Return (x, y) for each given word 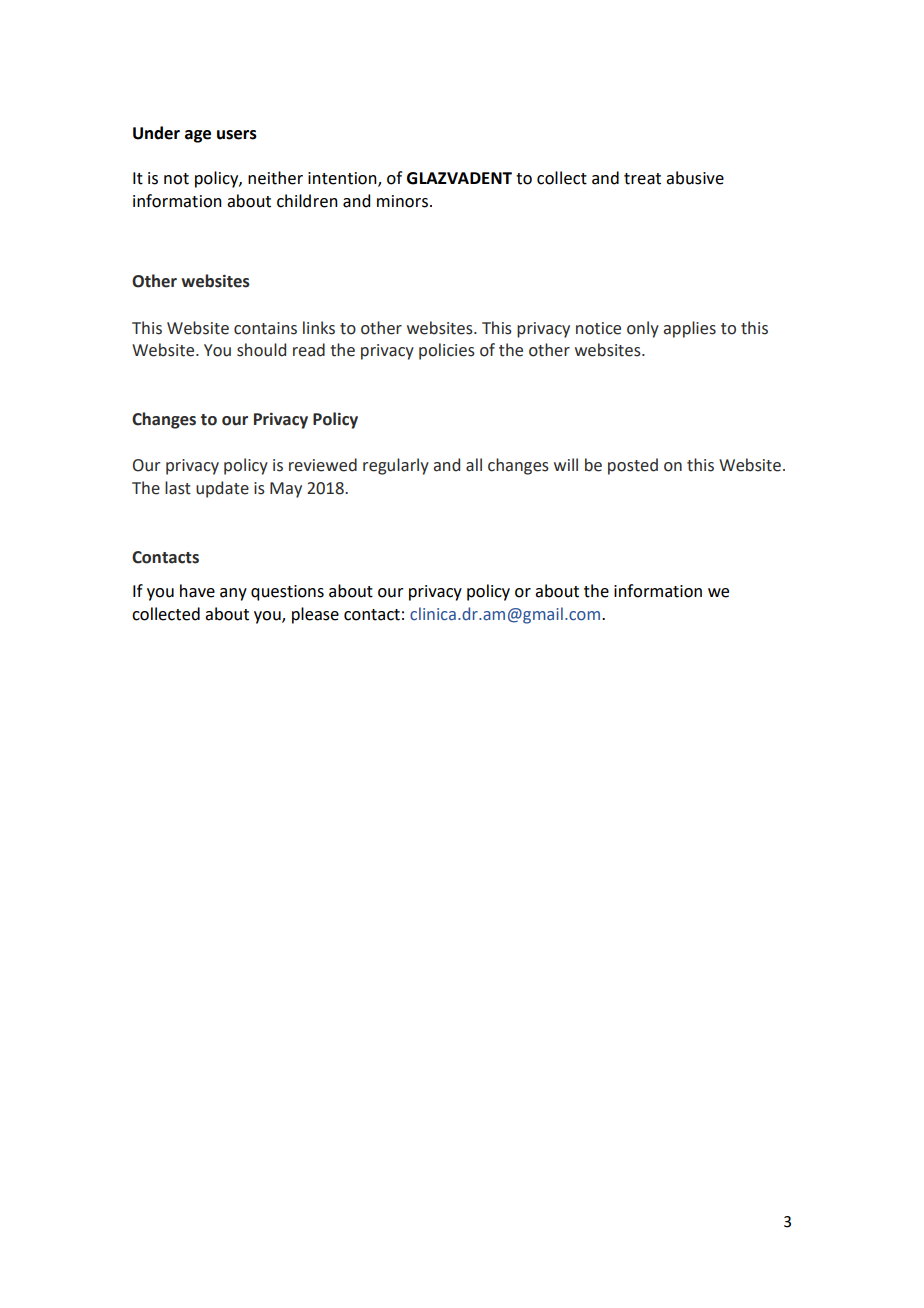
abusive (695, 178)
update (222, 489)
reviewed (323, 465)
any (233, 594)
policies (447, 351)
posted (633, 466)
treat (642, 179)
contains (265, 328)
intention (343, 179)
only (643, 329)
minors (402, 201)
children (307, 201)
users (237, 135)
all (474, 465)
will (566, 464)
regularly (396, 466)
